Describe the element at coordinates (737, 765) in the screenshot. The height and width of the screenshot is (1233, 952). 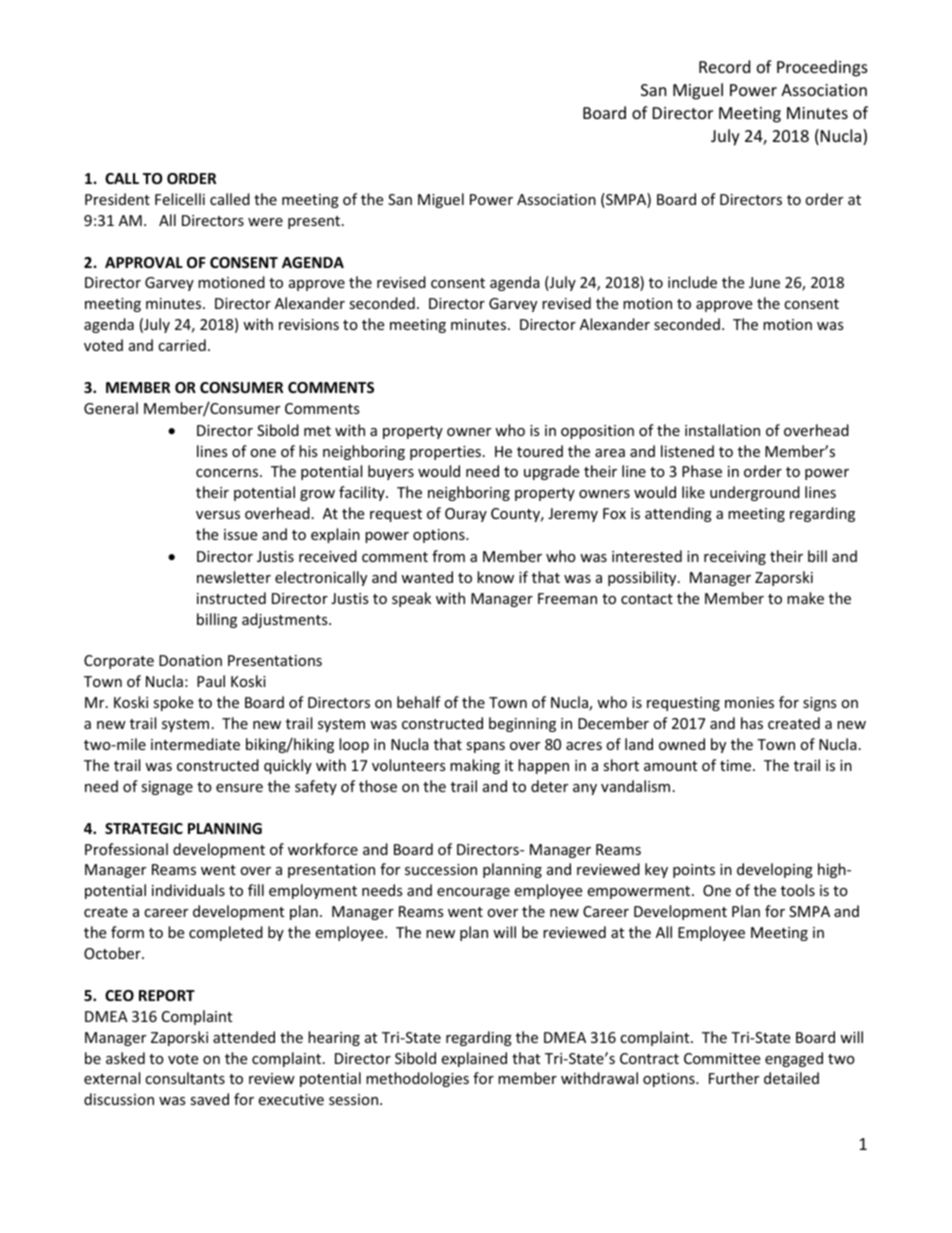
I see `time` at that location.
